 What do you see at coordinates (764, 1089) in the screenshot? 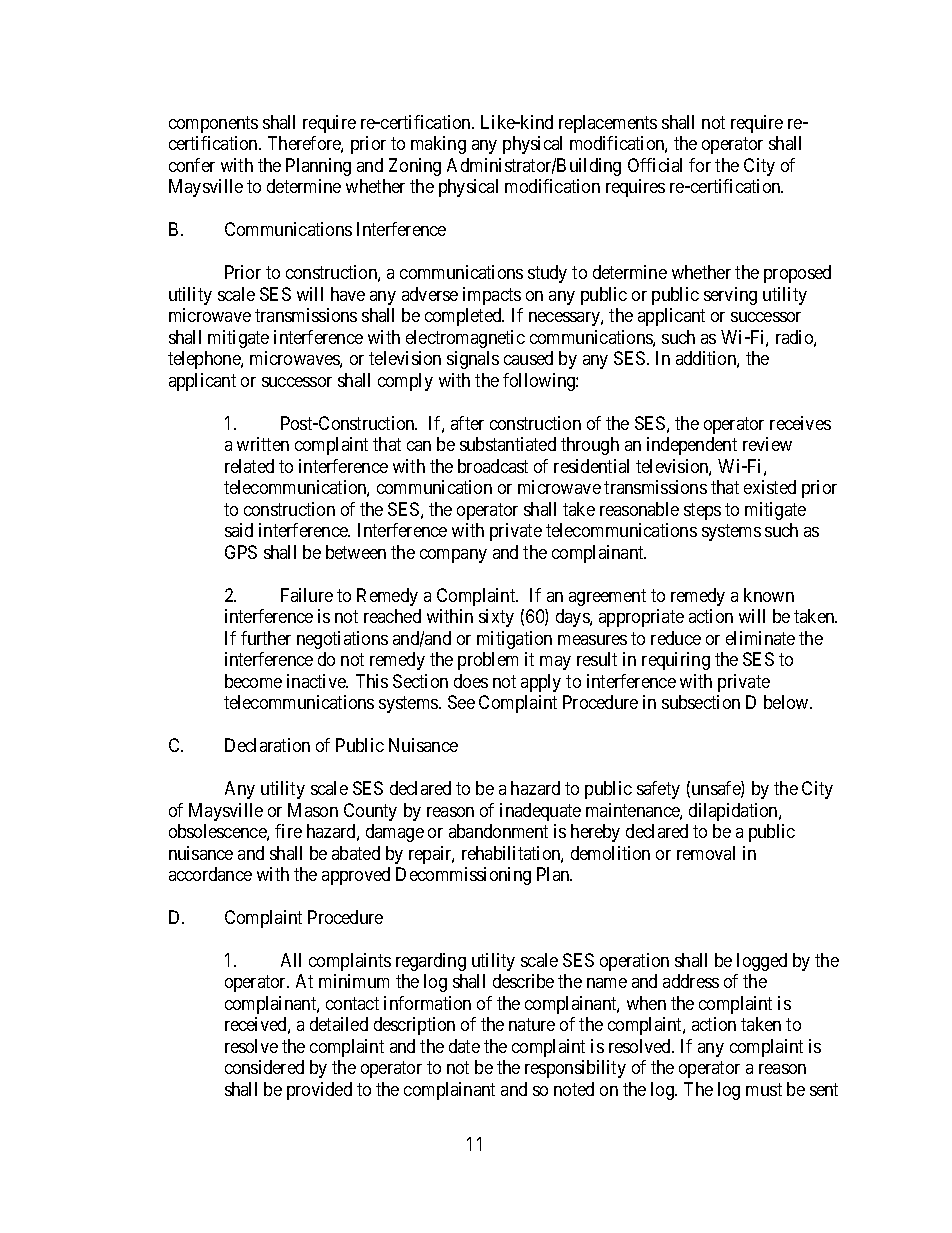
I see `must` at bounding box center [764, 1089].
